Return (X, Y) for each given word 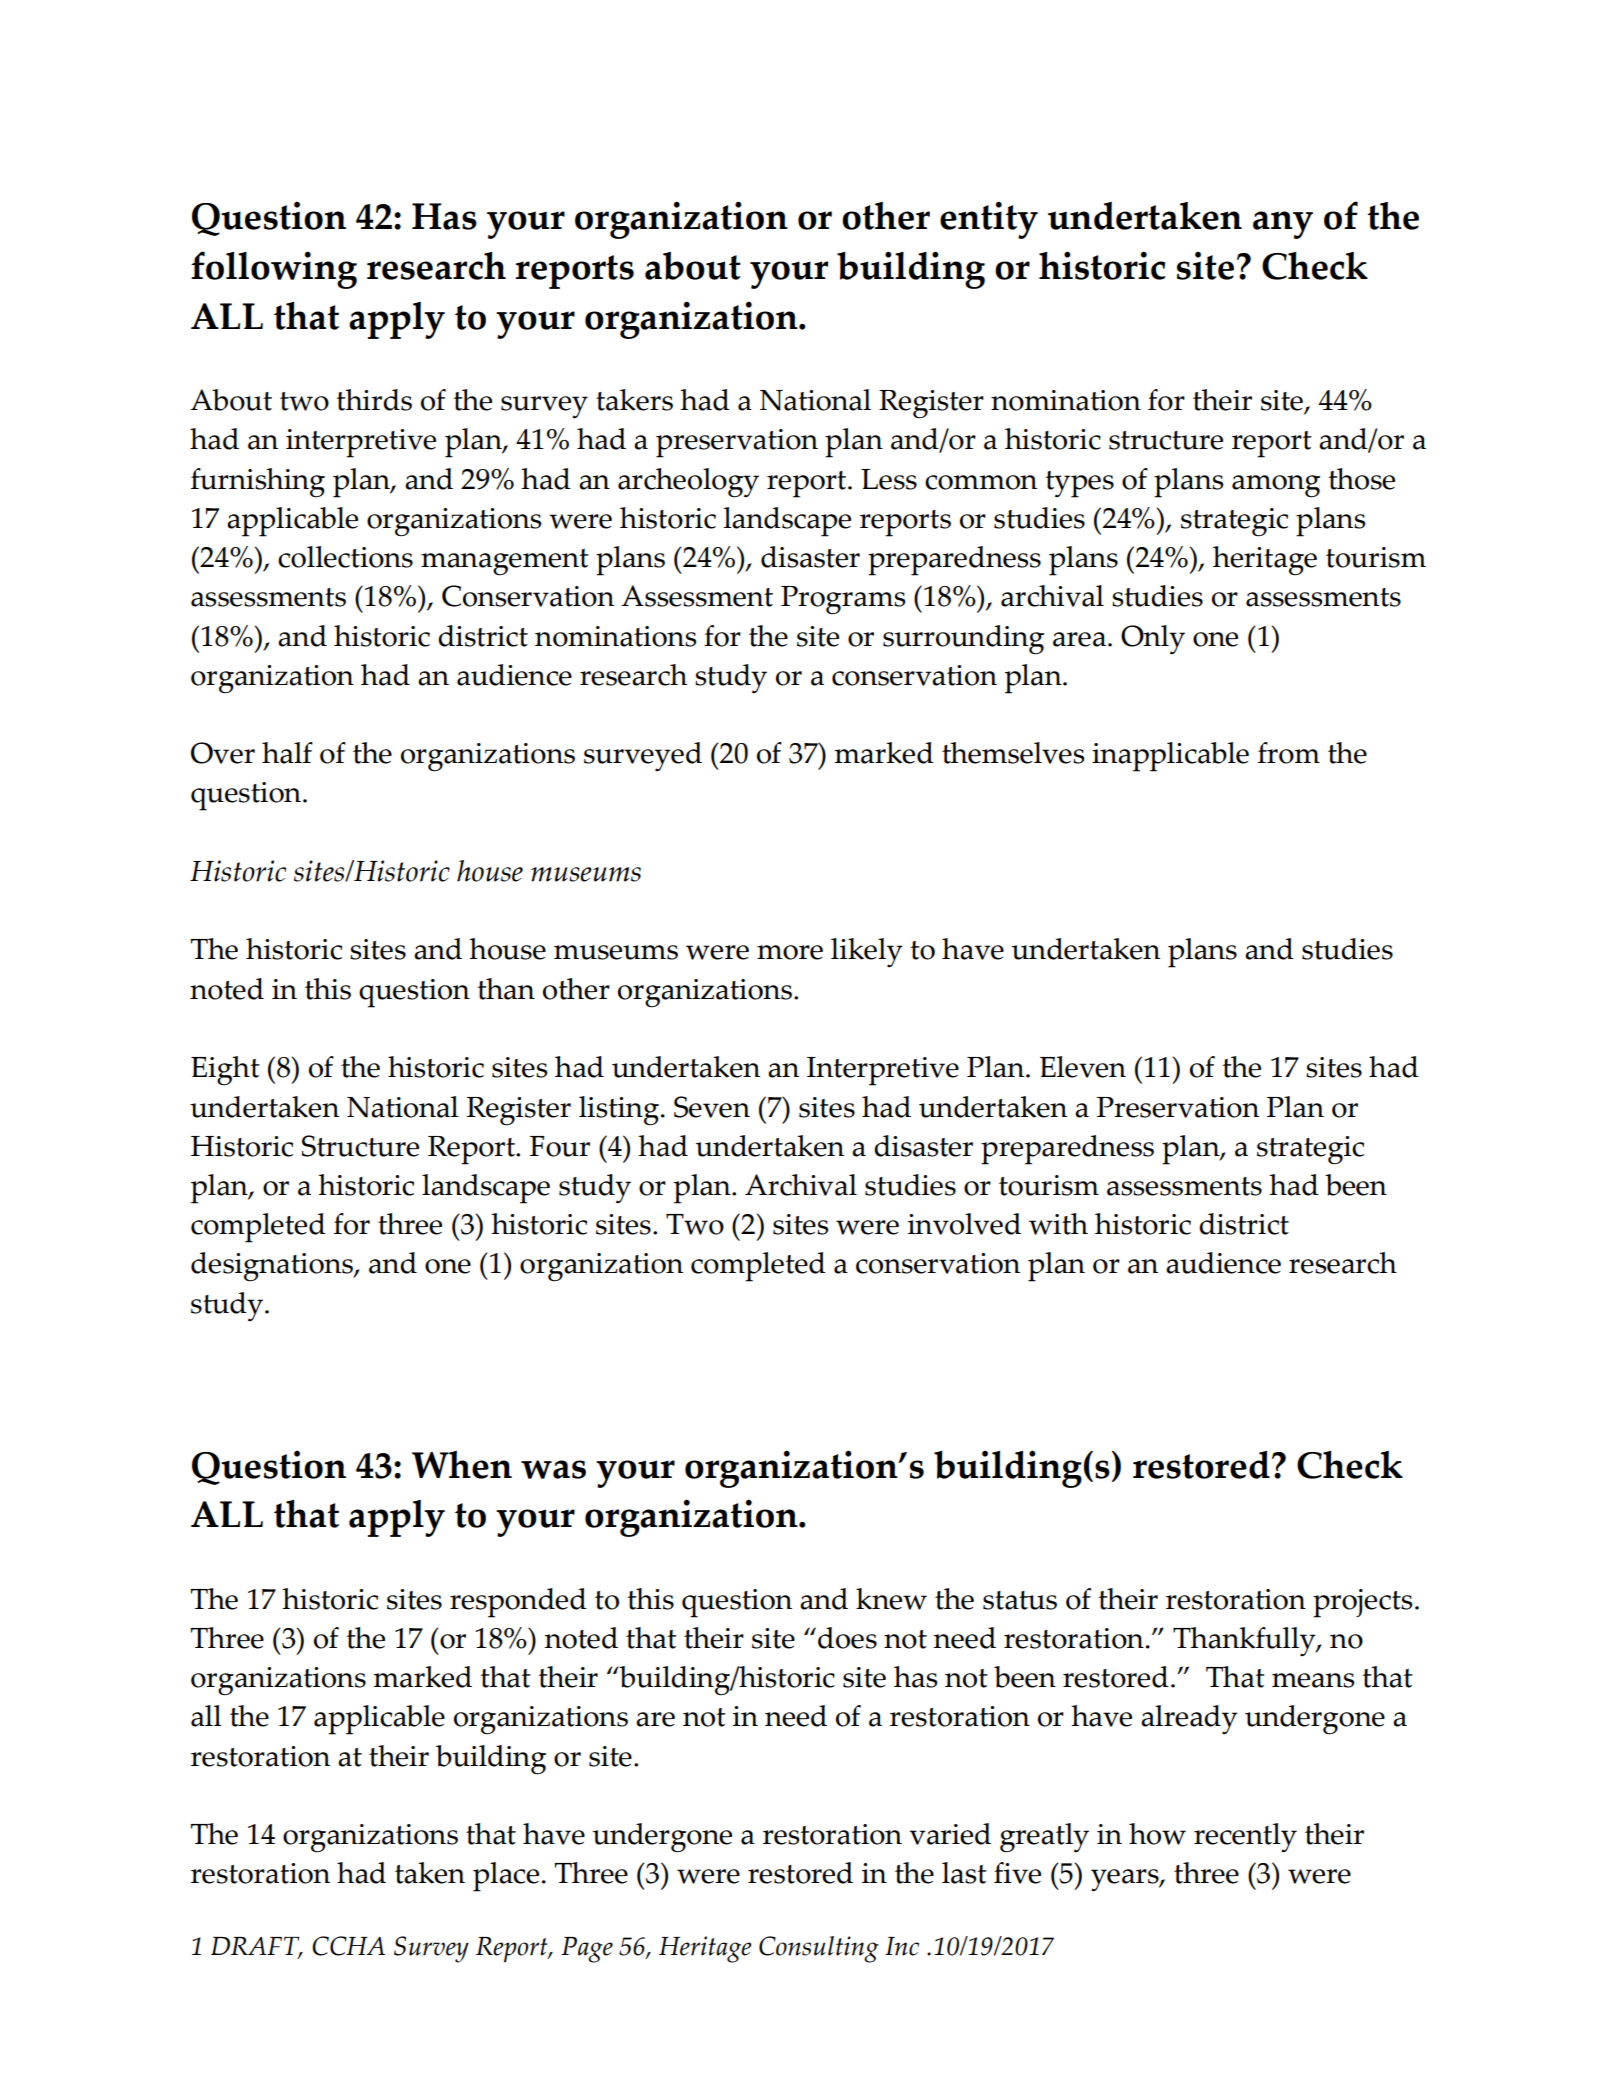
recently (1245, 1837)
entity (989, 220)
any (1283, 225)
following (274, 270)
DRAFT (256, 1948)
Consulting (819, 1949)
